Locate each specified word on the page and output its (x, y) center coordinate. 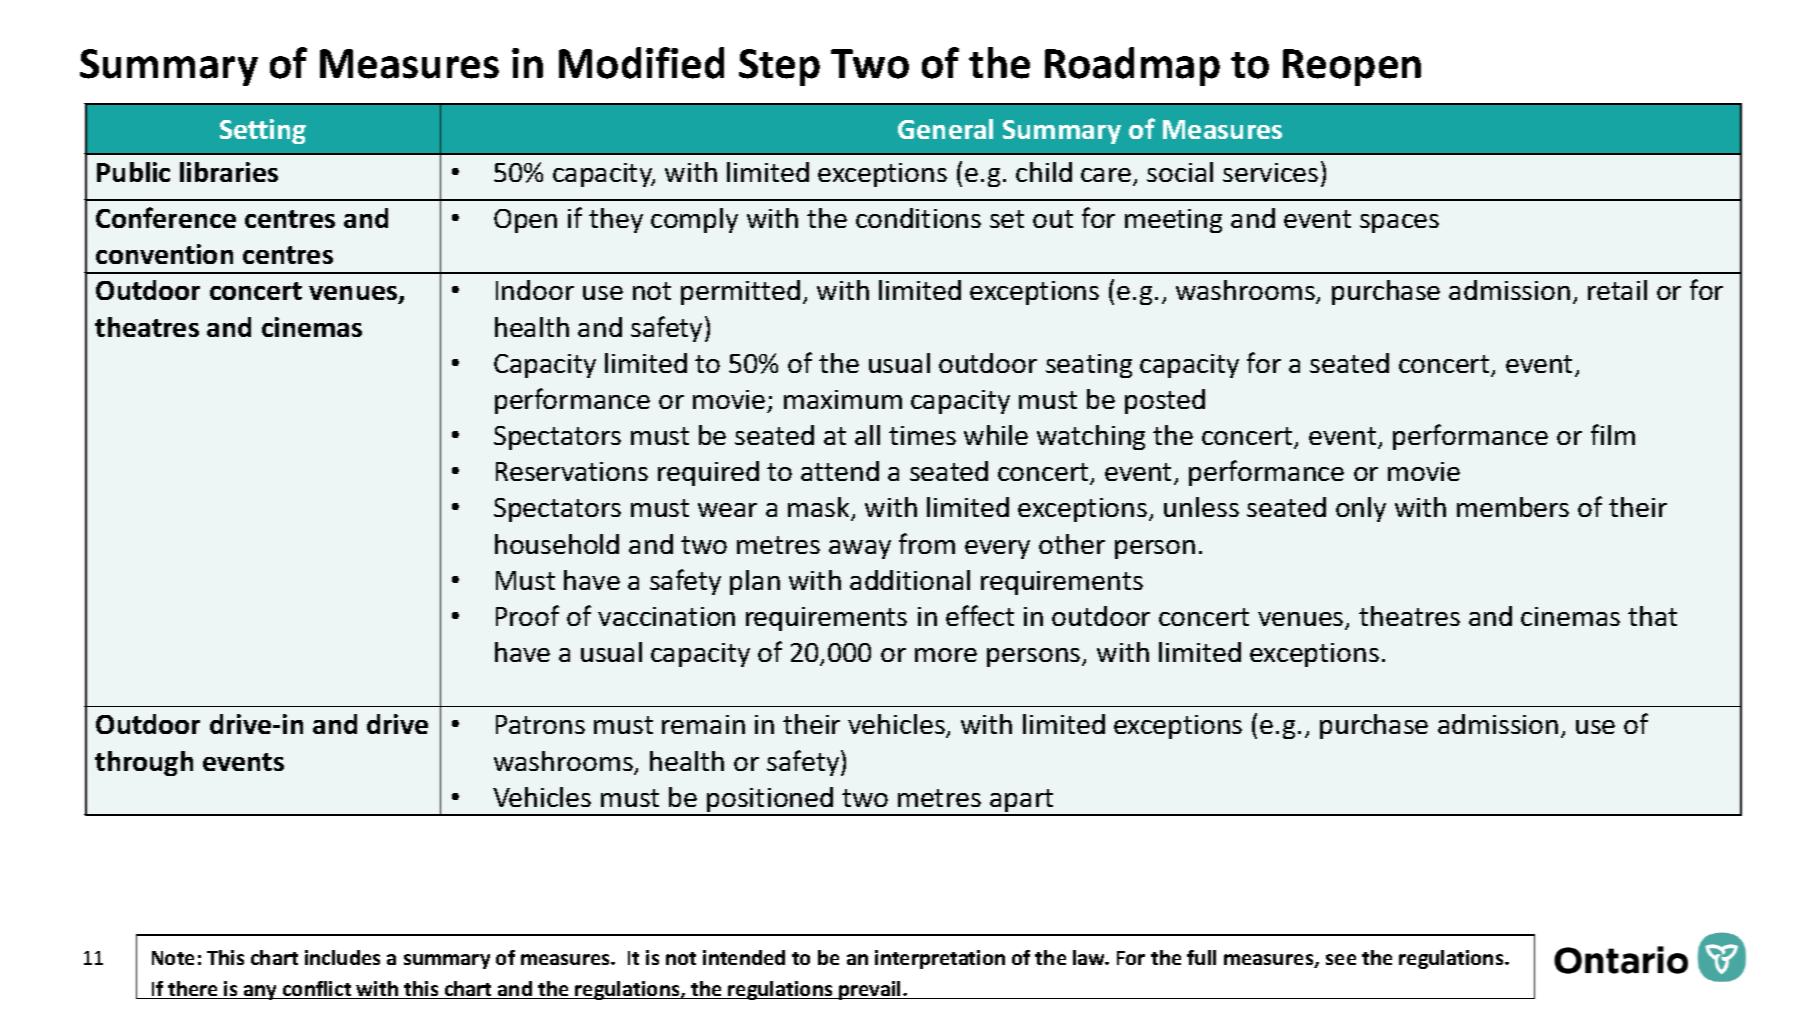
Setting (263, 131)
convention (164, 254)
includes (342, 957)
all (867, 435)
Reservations (572, 471)
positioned (770, 801)
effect (980, 615)
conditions (918, 218)
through (144, 763)
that (1652, 616)
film (1613, 434)
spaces (1399, 223)
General (945, 129)
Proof (527, 615)
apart (1022, 802)
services (1270, 172)
